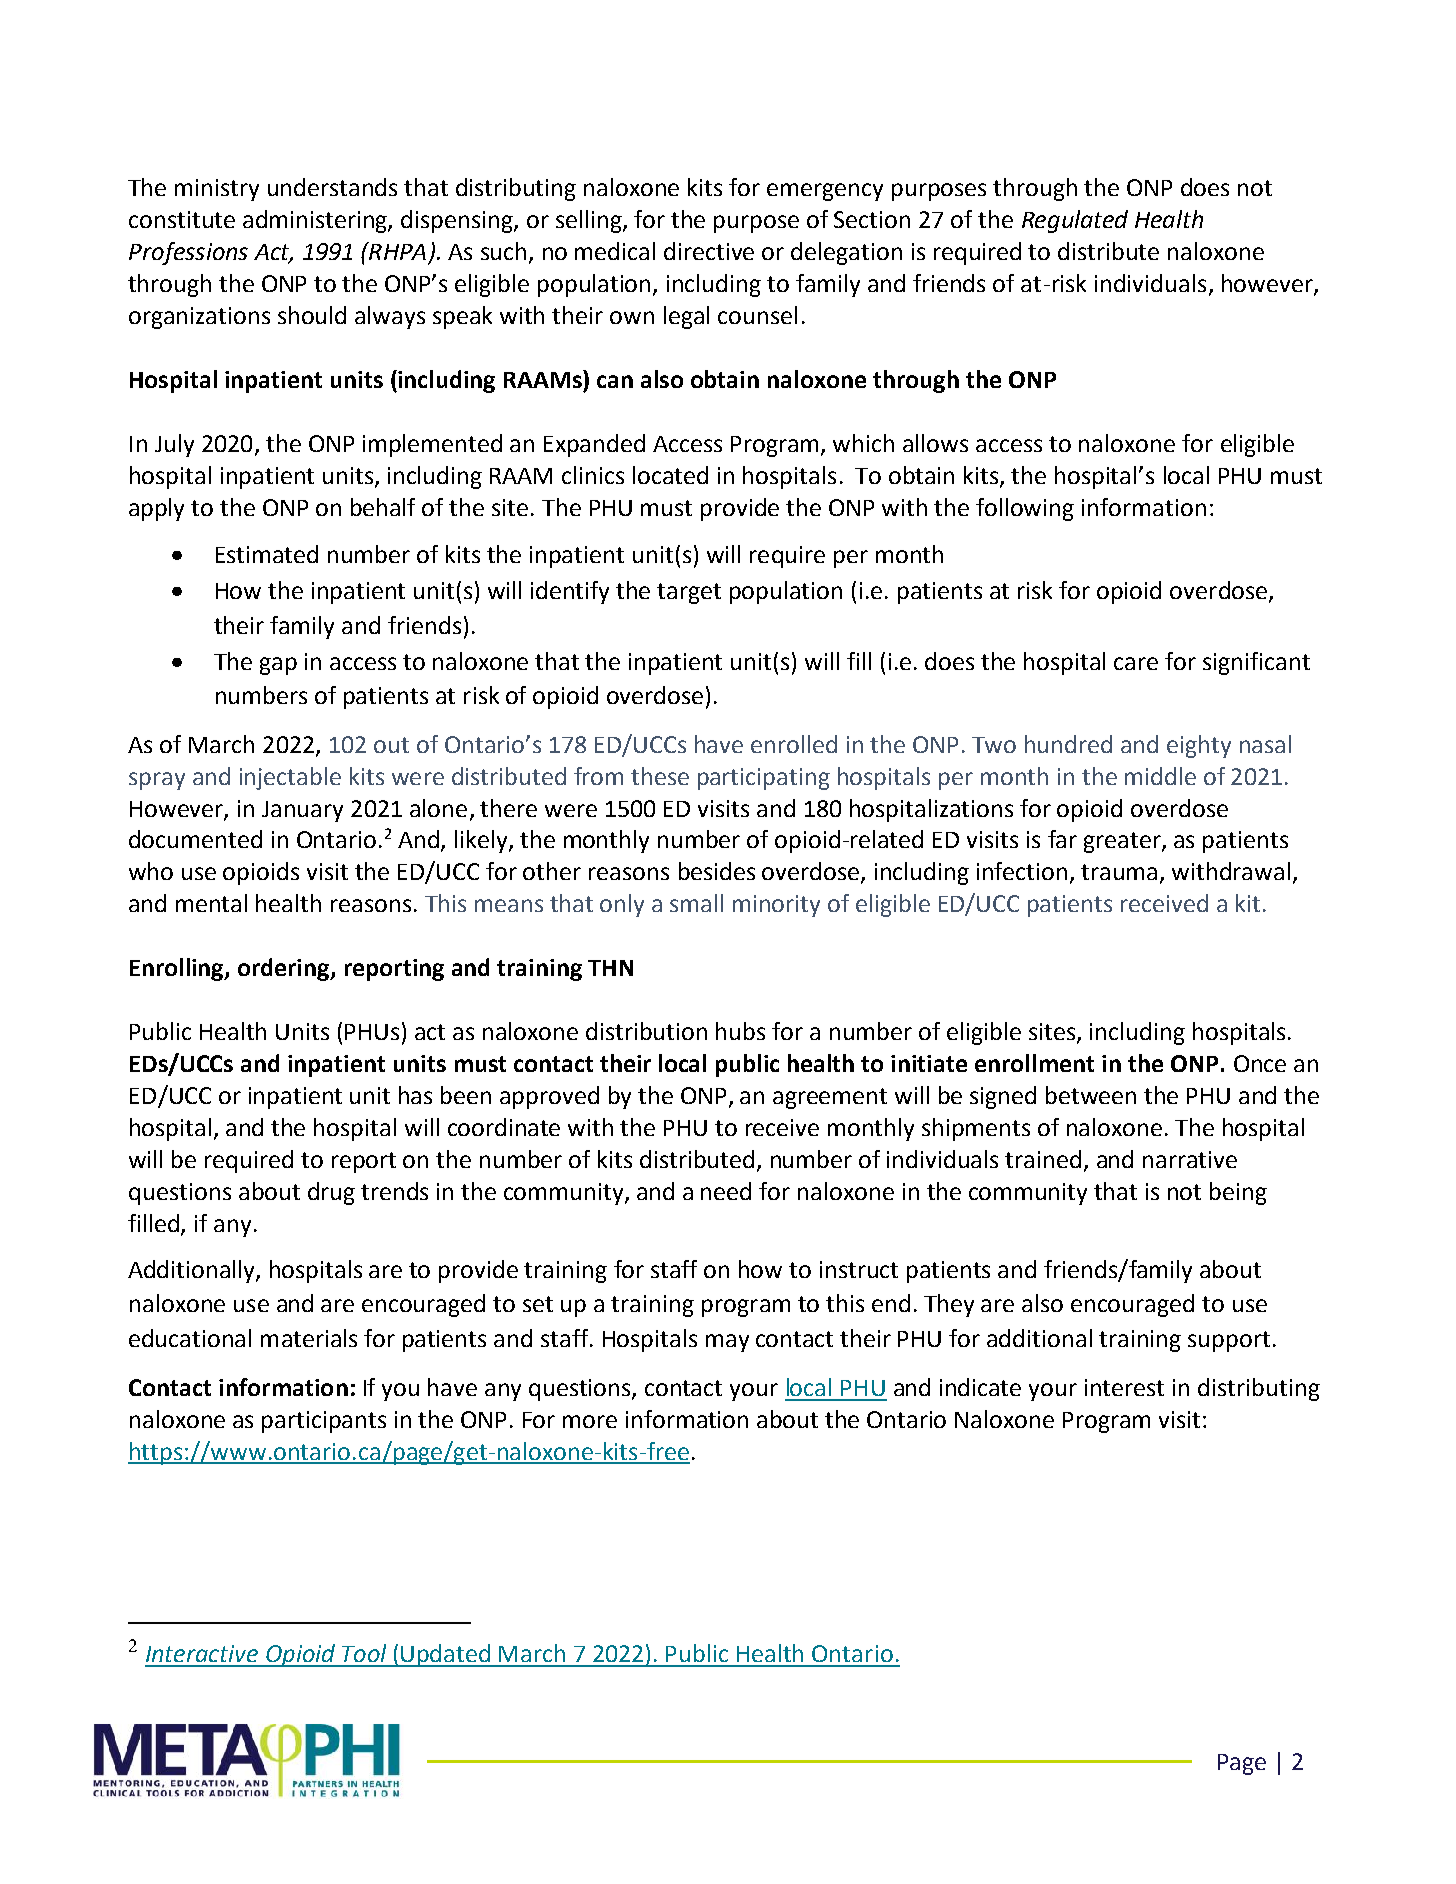  I want to click on Regulated, so click(1075, 221).
